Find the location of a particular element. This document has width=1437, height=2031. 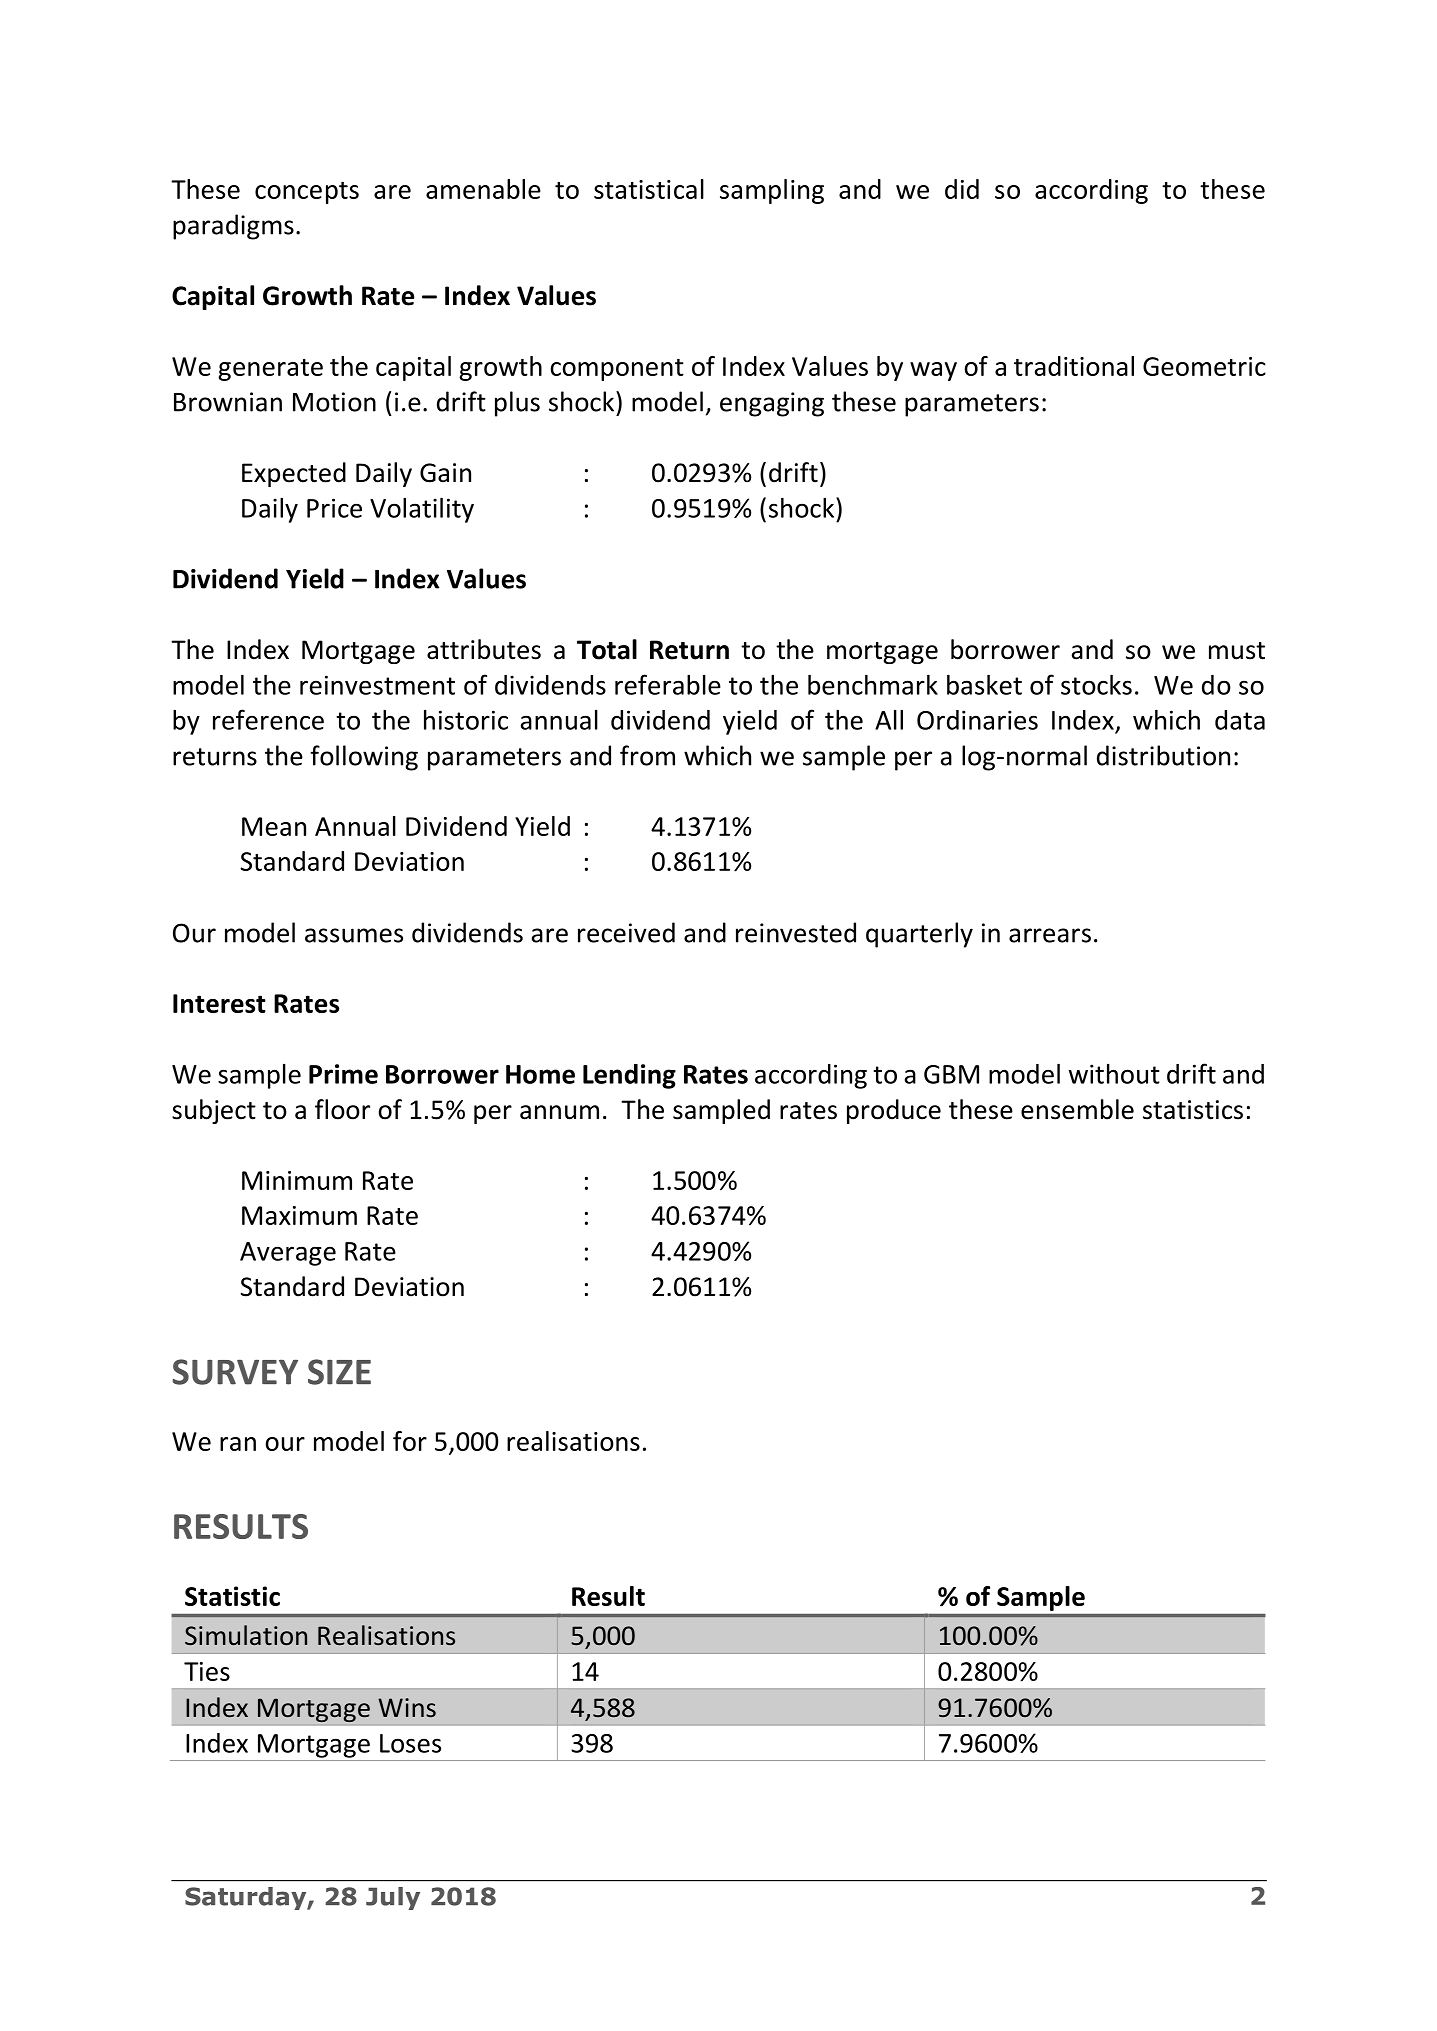

ensemble is located at coordinates (1077, 1109).
